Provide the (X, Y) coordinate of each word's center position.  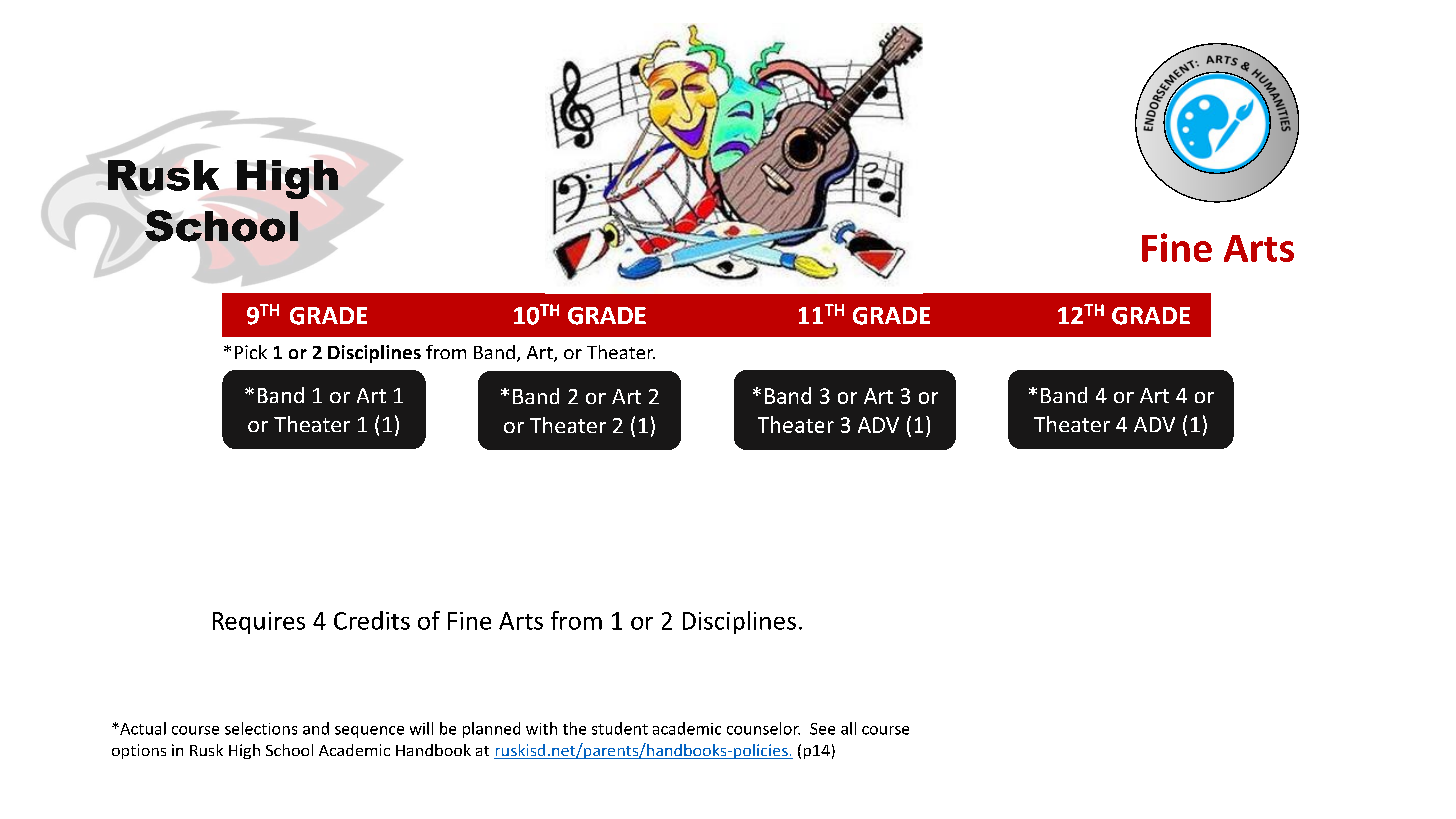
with (541, 728)
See (822, 729)
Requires (259, 623)
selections (261, 728)
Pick (251, 352)
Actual (142, 728)
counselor (763, 728)
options (139, 751)
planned (491, 730)
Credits (372, 620)
